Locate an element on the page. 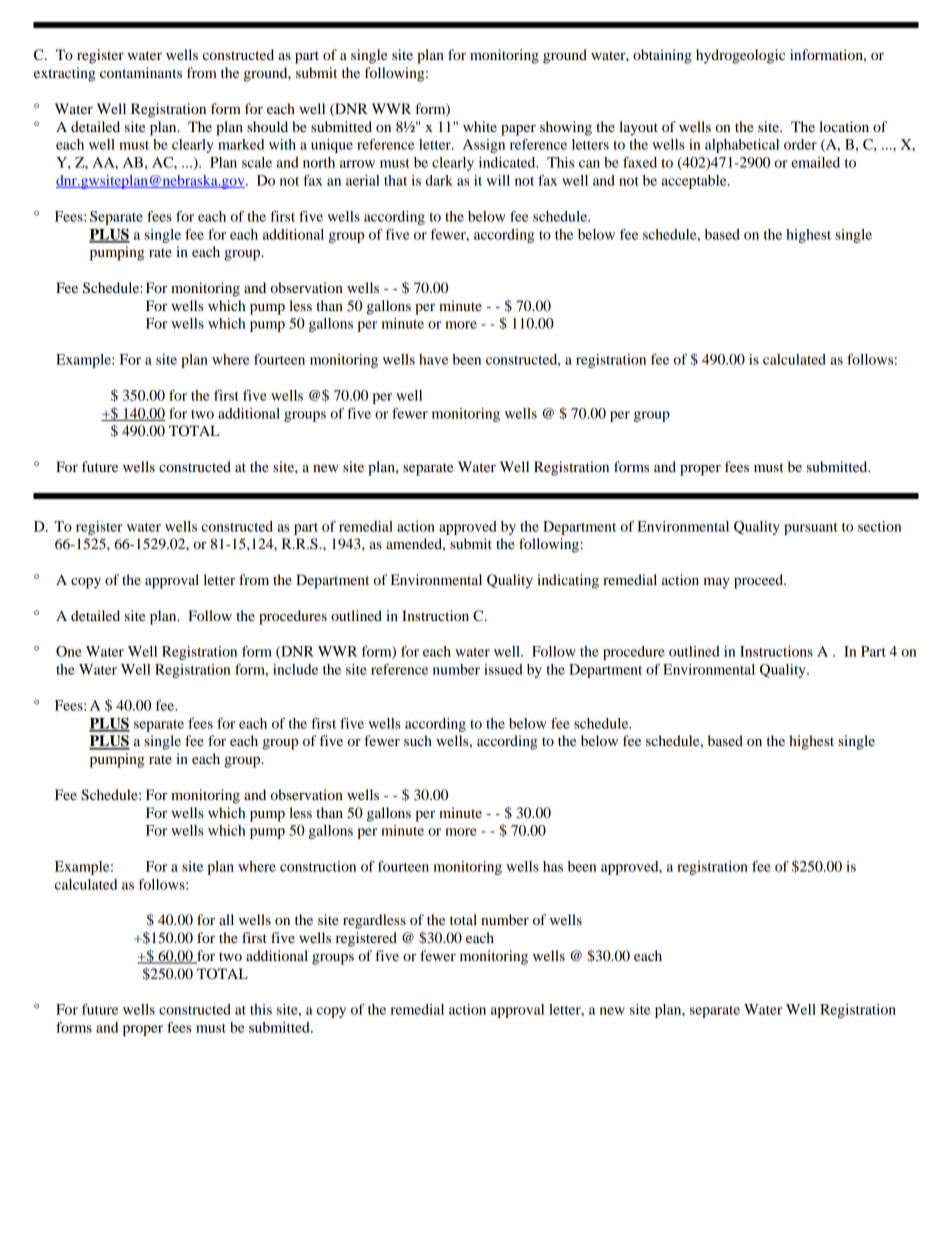 Image resolution: width=952 pixels, height=1233 pixels. such is located at coordinates (418, 740).
